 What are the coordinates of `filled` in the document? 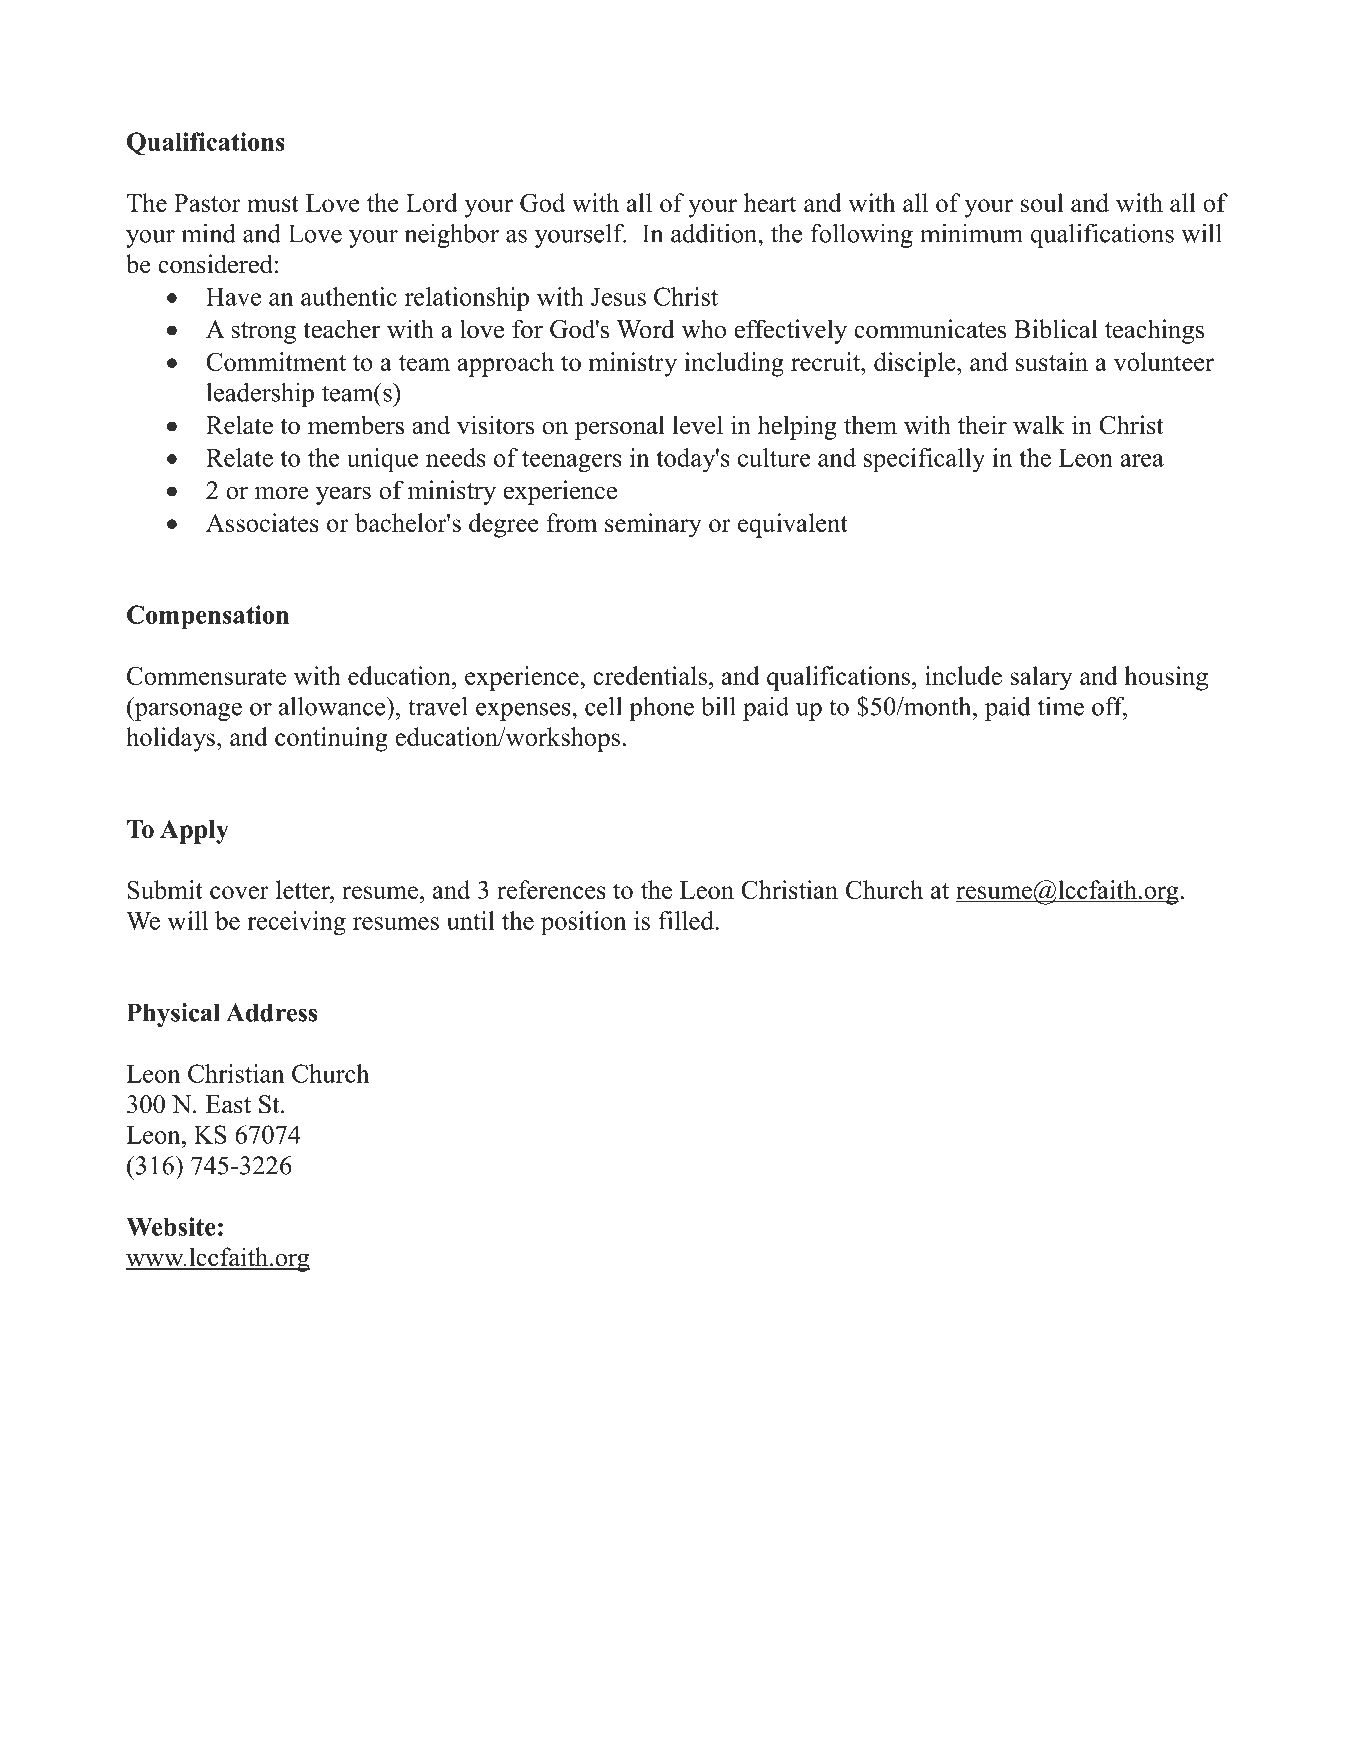 It's located at (687, 920).
